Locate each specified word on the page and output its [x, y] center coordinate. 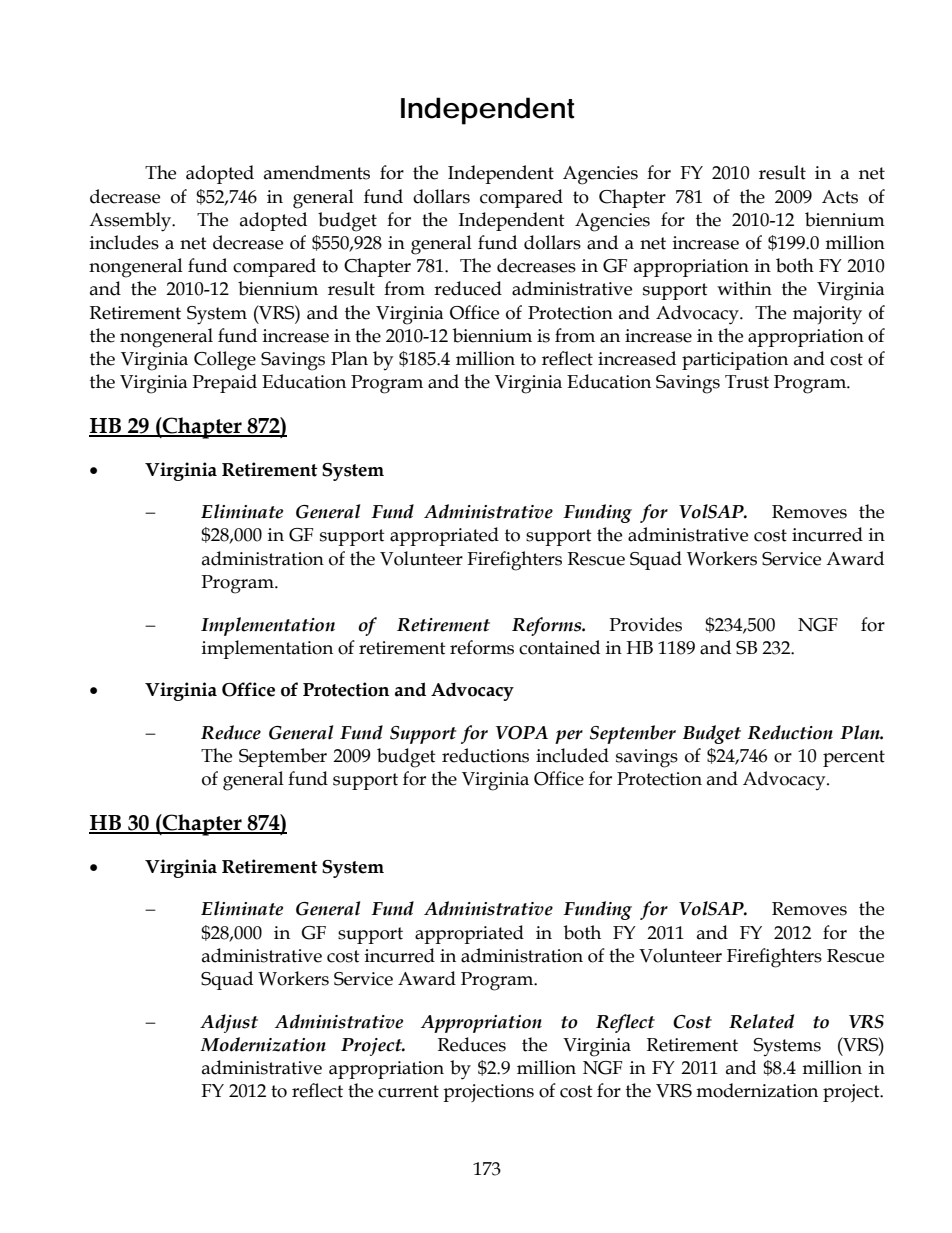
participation [735, 361]
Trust [747, 382]
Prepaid [224, 383]
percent [854, 758]
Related [761, 1021]
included [572, 755]
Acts [840, 197]
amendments [317, 172]
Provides [645, 624]
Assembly [131, 222]
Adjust [229, 1023]
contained [559, 647]
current [408, 1091]
